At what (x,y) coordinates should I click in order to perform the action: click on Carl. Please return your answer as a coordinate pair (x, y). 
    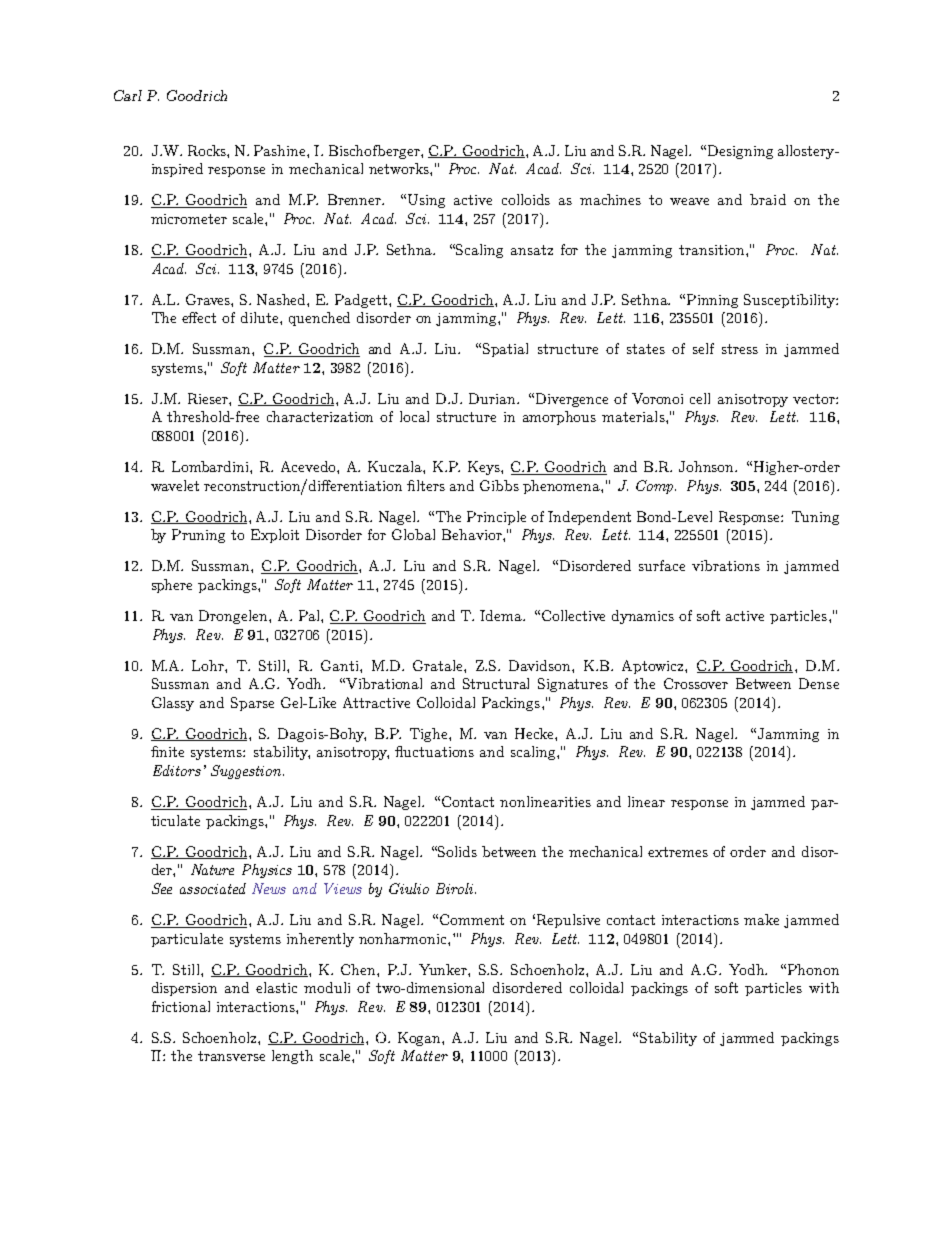
    Looking at the image, I should click on (128, 95).
